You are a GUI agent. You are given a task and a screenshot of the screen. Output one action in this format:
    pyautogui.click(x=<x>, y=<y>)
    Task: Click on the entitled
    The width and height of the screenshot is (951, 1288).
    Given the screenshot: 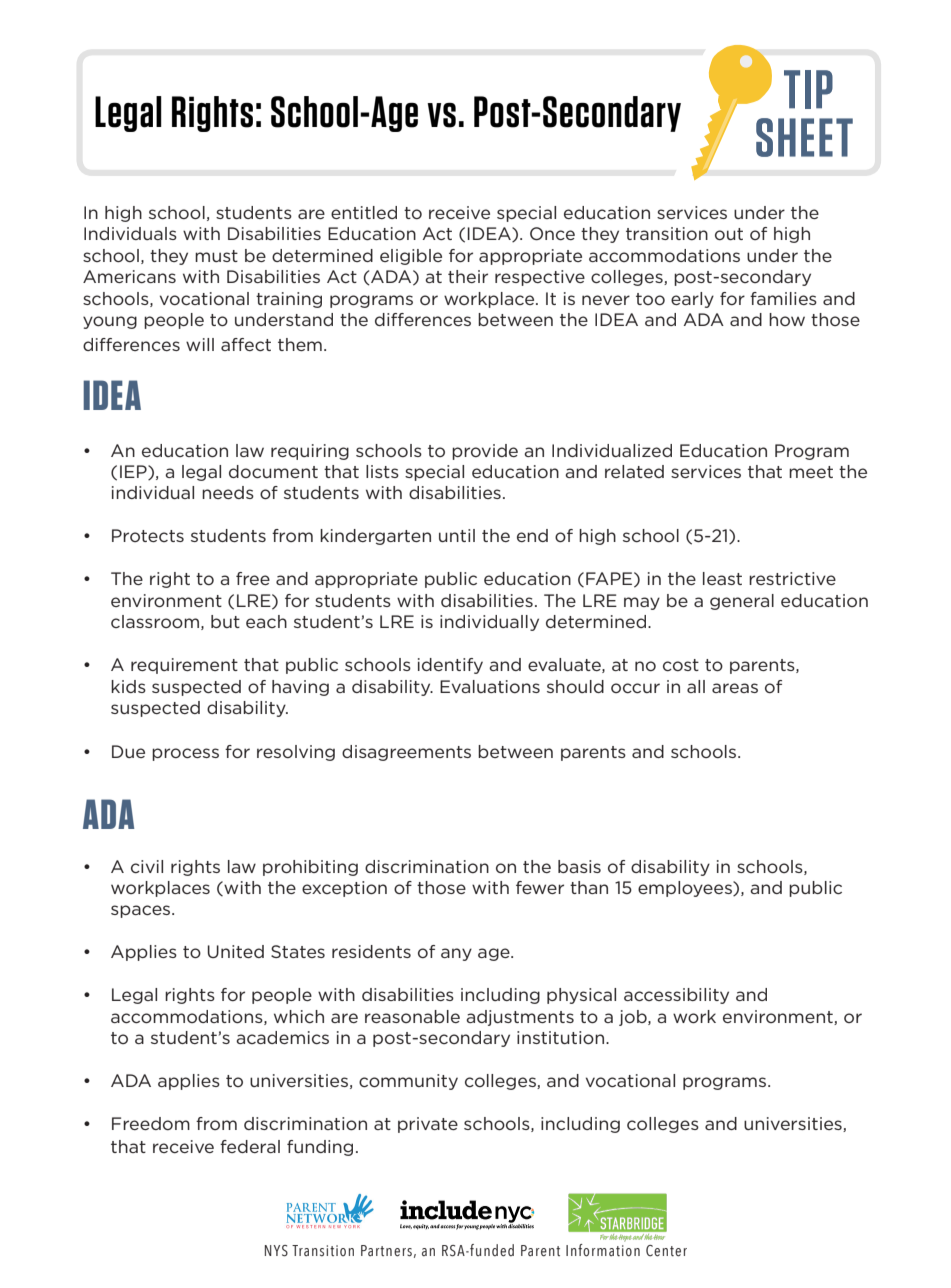 What is the action you would take?
    pyautogui.click(x=364, y=212)
